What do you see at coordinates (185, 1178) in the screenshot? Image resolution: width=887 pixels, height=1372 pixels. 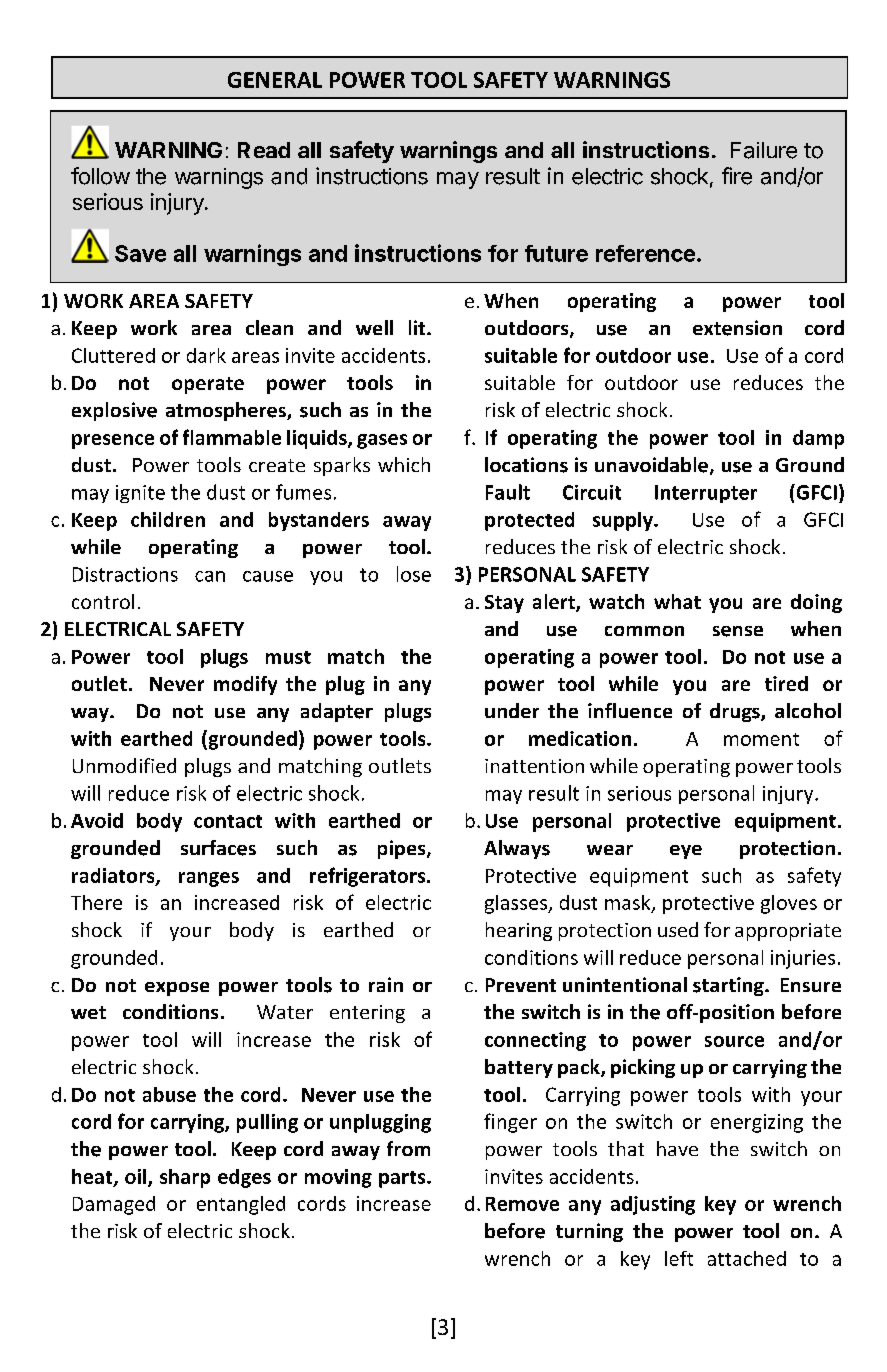 I see `sharp` at bounding box center [185, 1178].
